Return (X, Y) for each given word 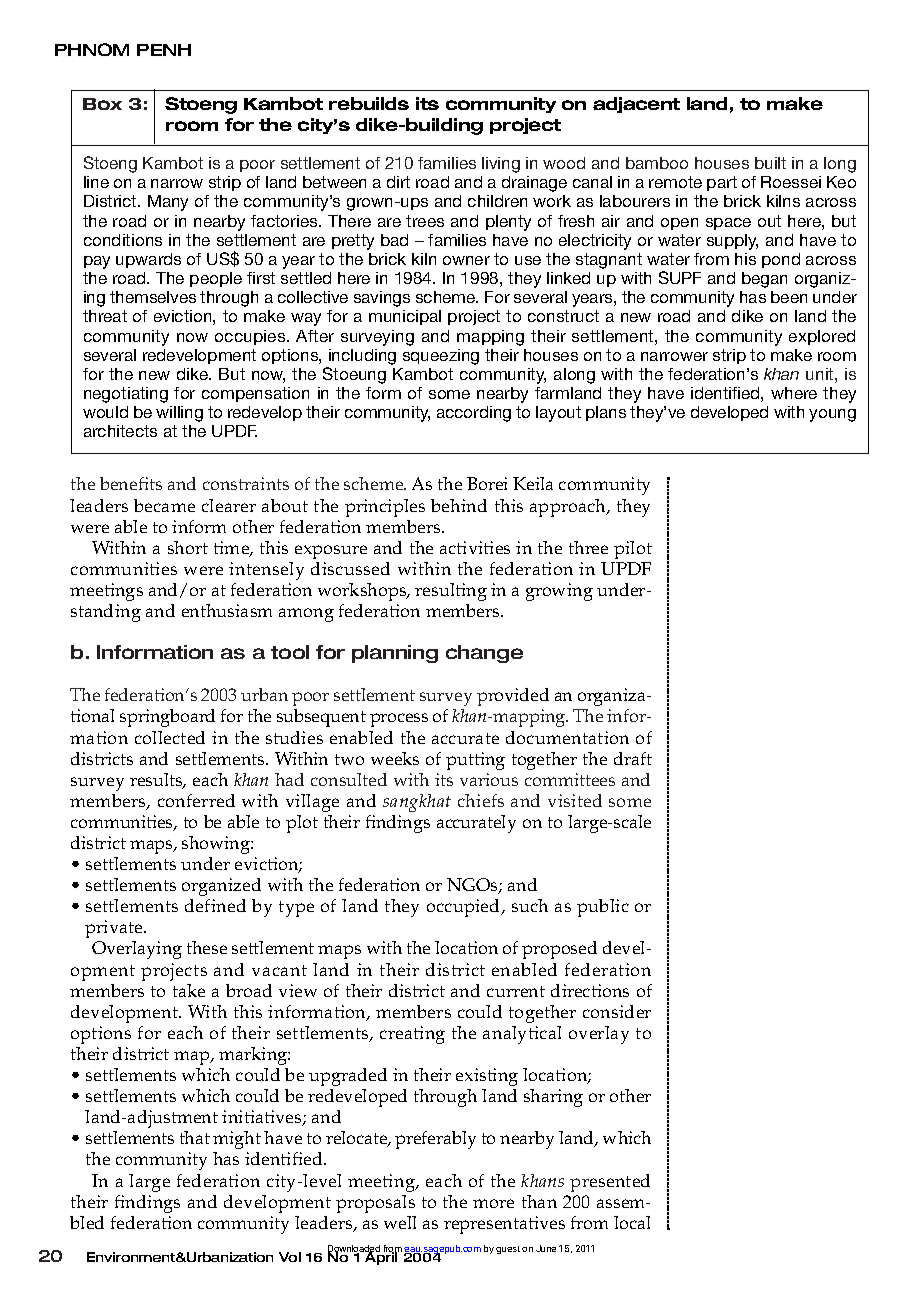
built (770, 163)
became (164, 505)
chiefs (481, 800)
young (832, 415)
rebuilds (369, 103)
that (195, 1137)
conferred (196, 800)
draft (633, 758)
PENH (164, 50)
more (493, 1203)
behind (459, 505)
